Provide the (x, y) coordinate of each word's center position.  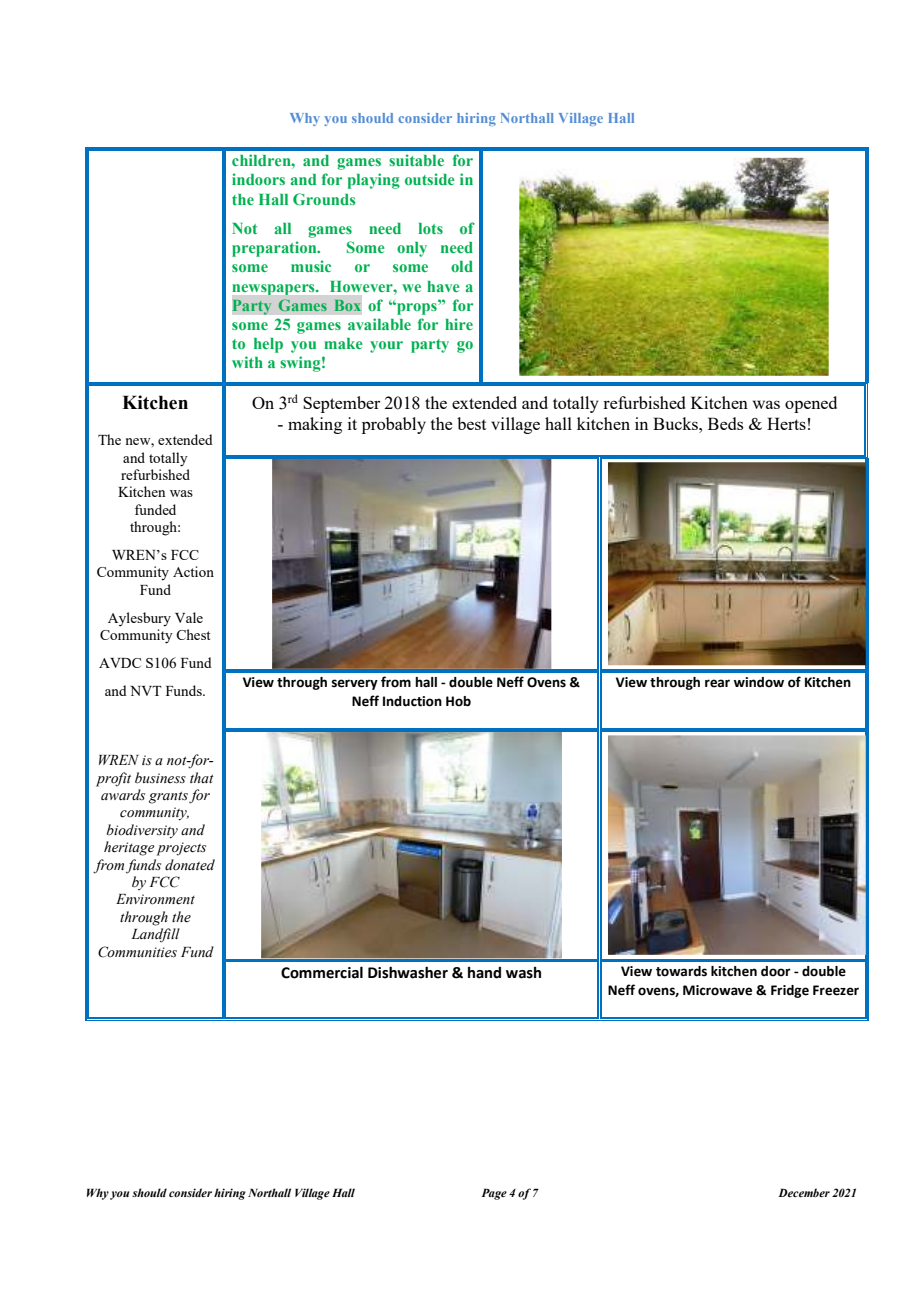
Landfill (155, 935)
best (471, 423)
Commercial (322, 972)
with (247, 362)
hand (484, 973)
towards (681, 971)
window (759, 682)
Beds (725, 423)
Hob (458, 701)
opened (811, 404)
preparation (275, 249)
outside (430, 179)
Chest (193, 634)
